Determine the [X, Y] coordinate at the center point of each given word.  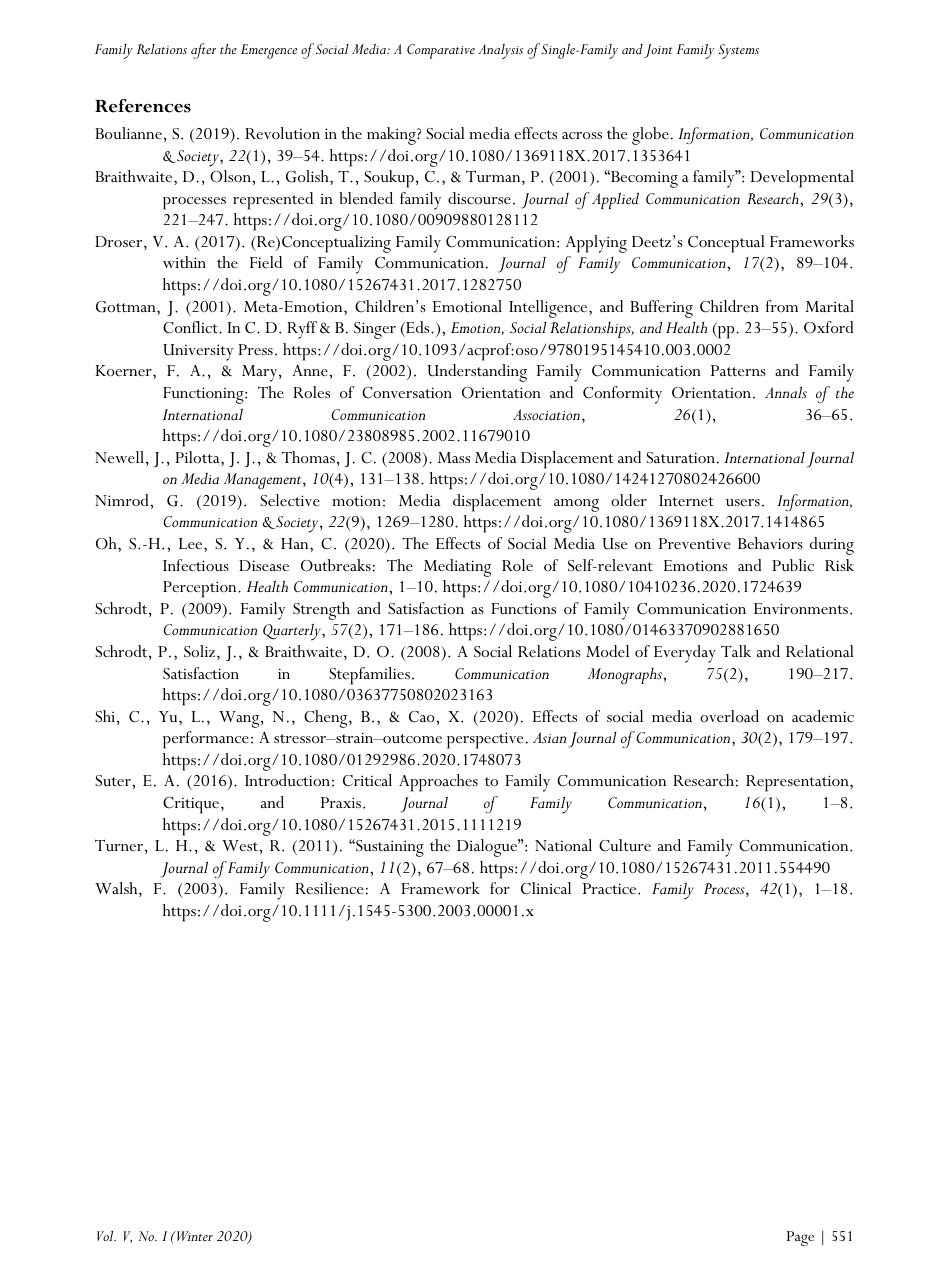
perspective [485, 740]
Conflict [191, 327]
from [782, 306]
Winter [194, 1236]
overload [729, 716]
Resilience [329, 888]
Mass [454, 457]
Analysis [500, 51]
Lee [192, 543]
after [203, 51]
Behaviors [770, 543]
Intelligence [549, 309]
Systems [738, 51]
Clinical [546, 888]
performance [206, 740]
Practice [611, 888]
